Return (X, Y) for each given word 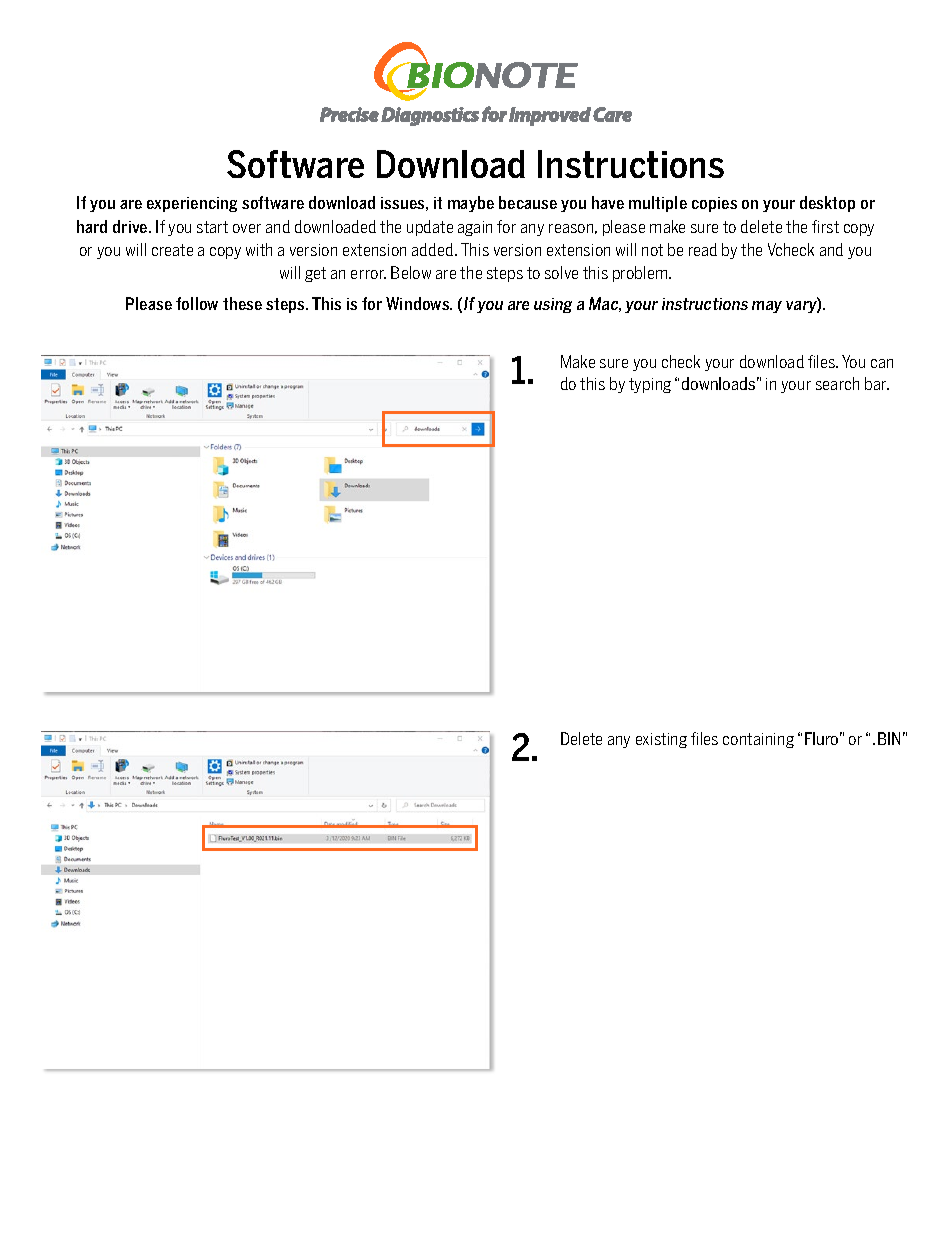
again (475, 228)
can (882, 363)
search (837, 383)
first (825, 226)
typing (650, 385)
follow (197, 303)
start (212, 227)
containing (758, 740)
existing (661, 740)
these (242, 303)
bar (877, 383)
